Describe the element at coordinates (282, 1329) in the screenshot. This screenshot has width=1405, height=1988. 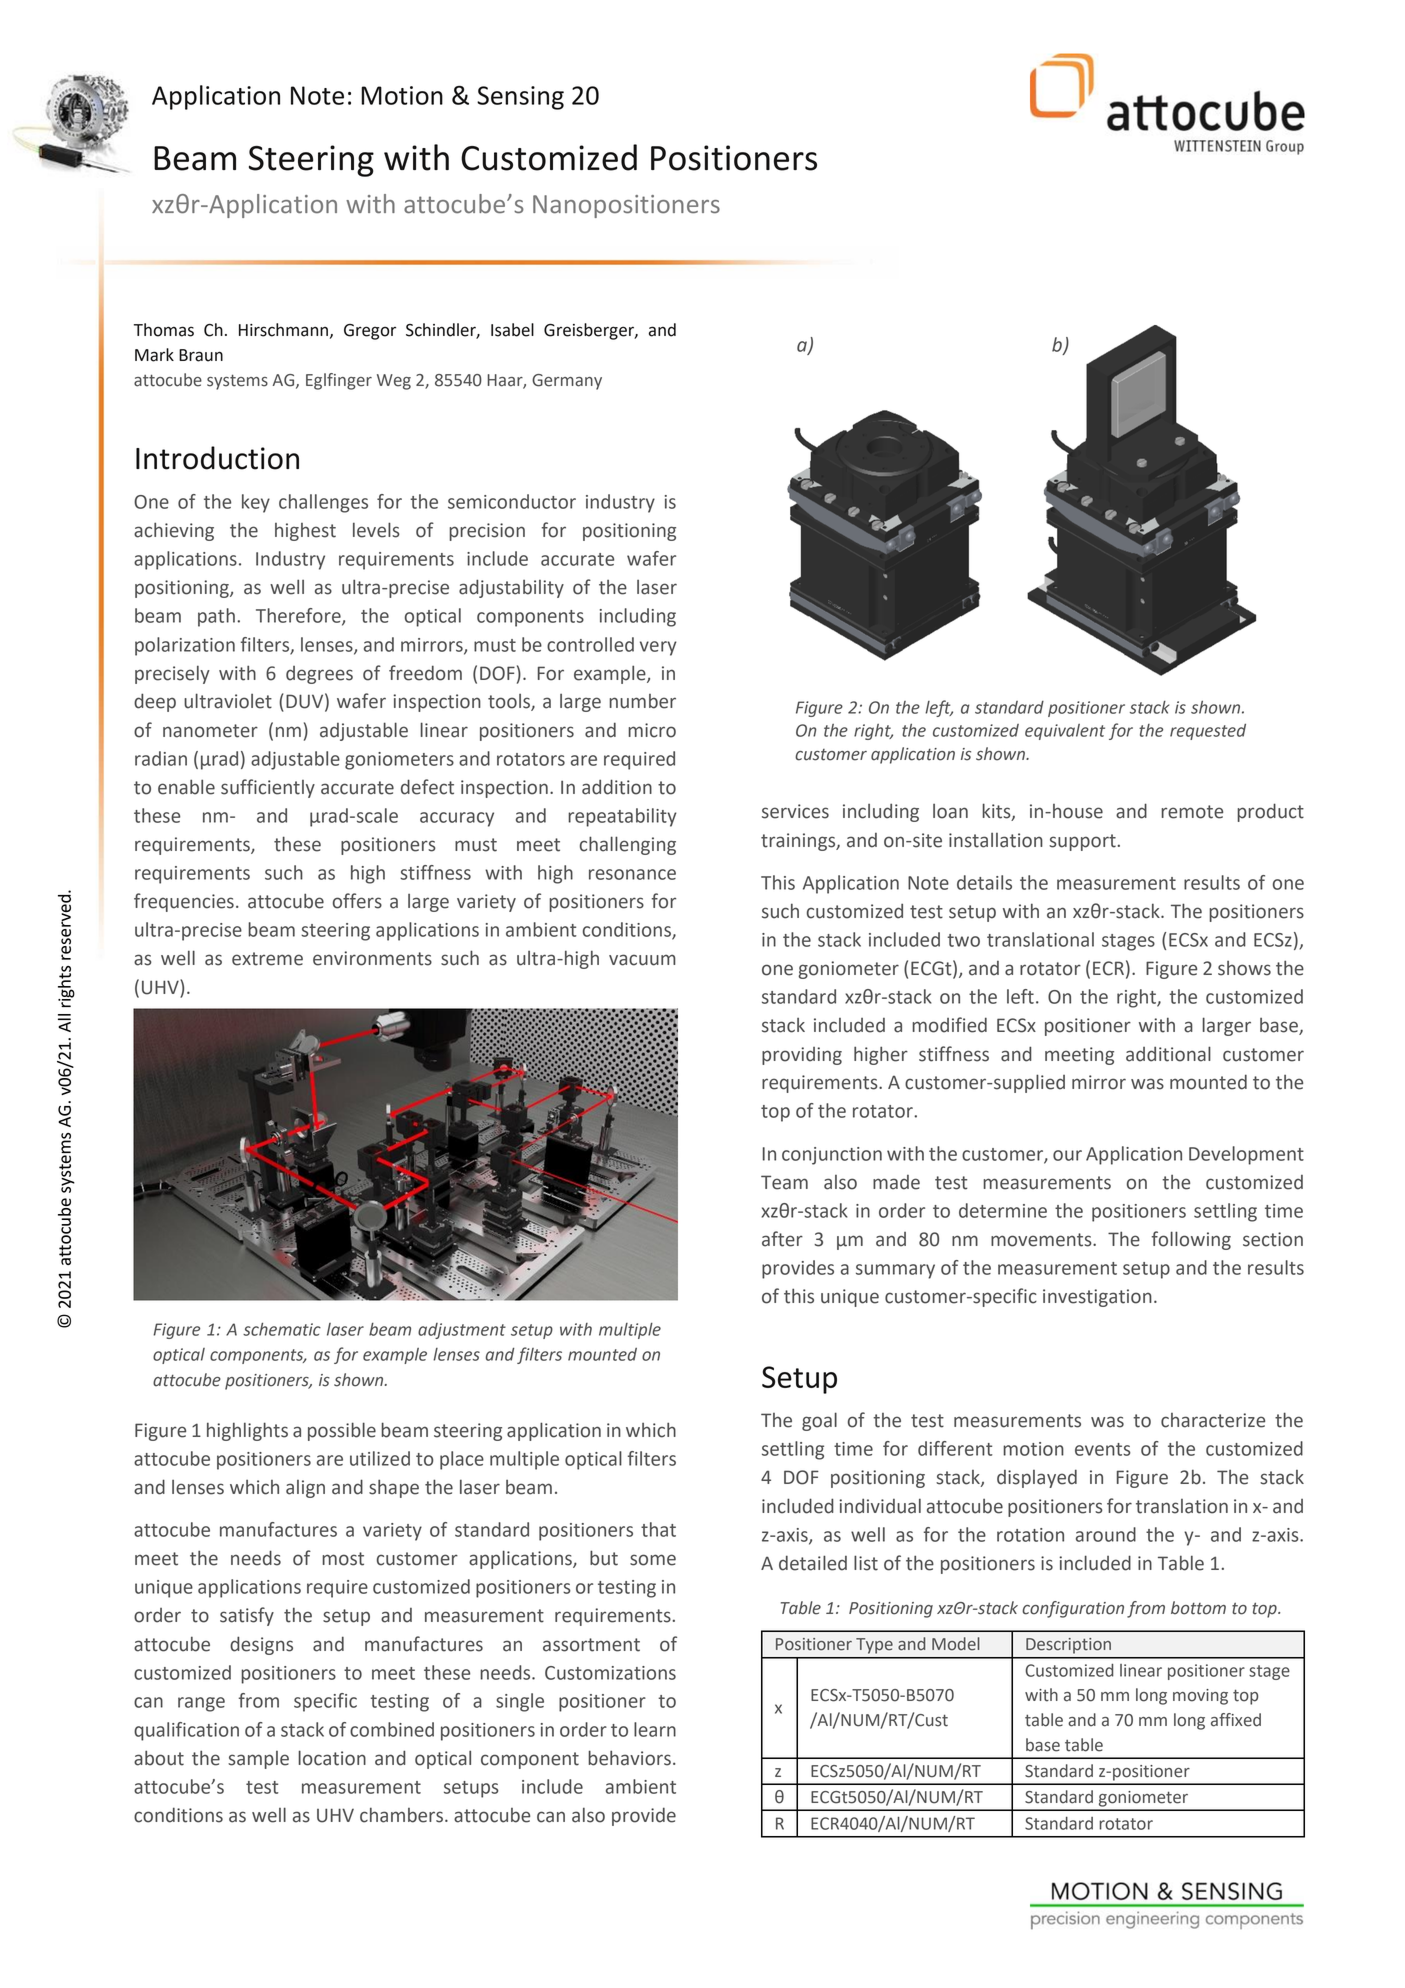
I see `schematic` at that location.
